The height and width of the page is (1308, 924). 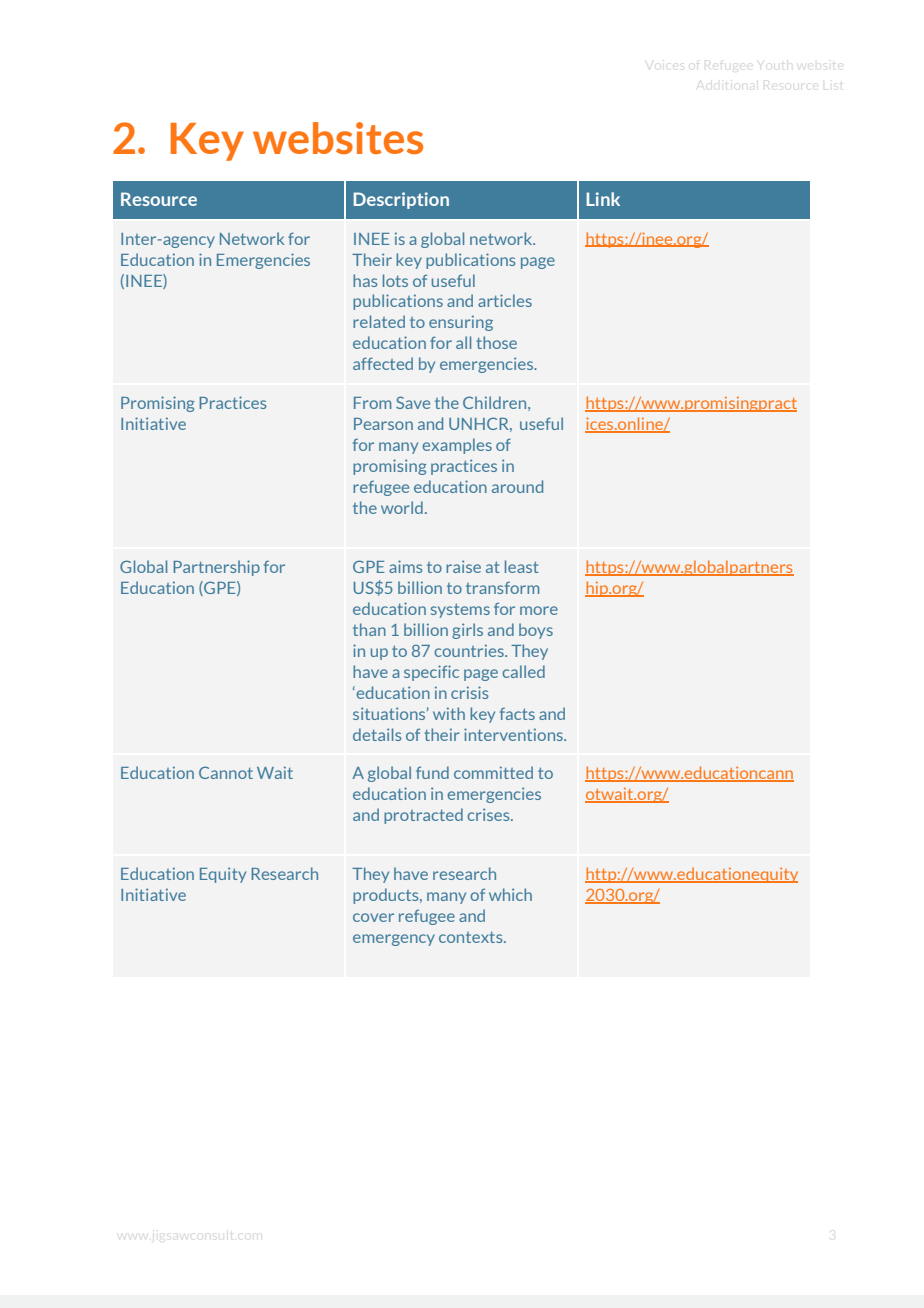 What do you see at coordinates (373, 917) in the page?
I see `cover` at bounding box center [373, 917].
